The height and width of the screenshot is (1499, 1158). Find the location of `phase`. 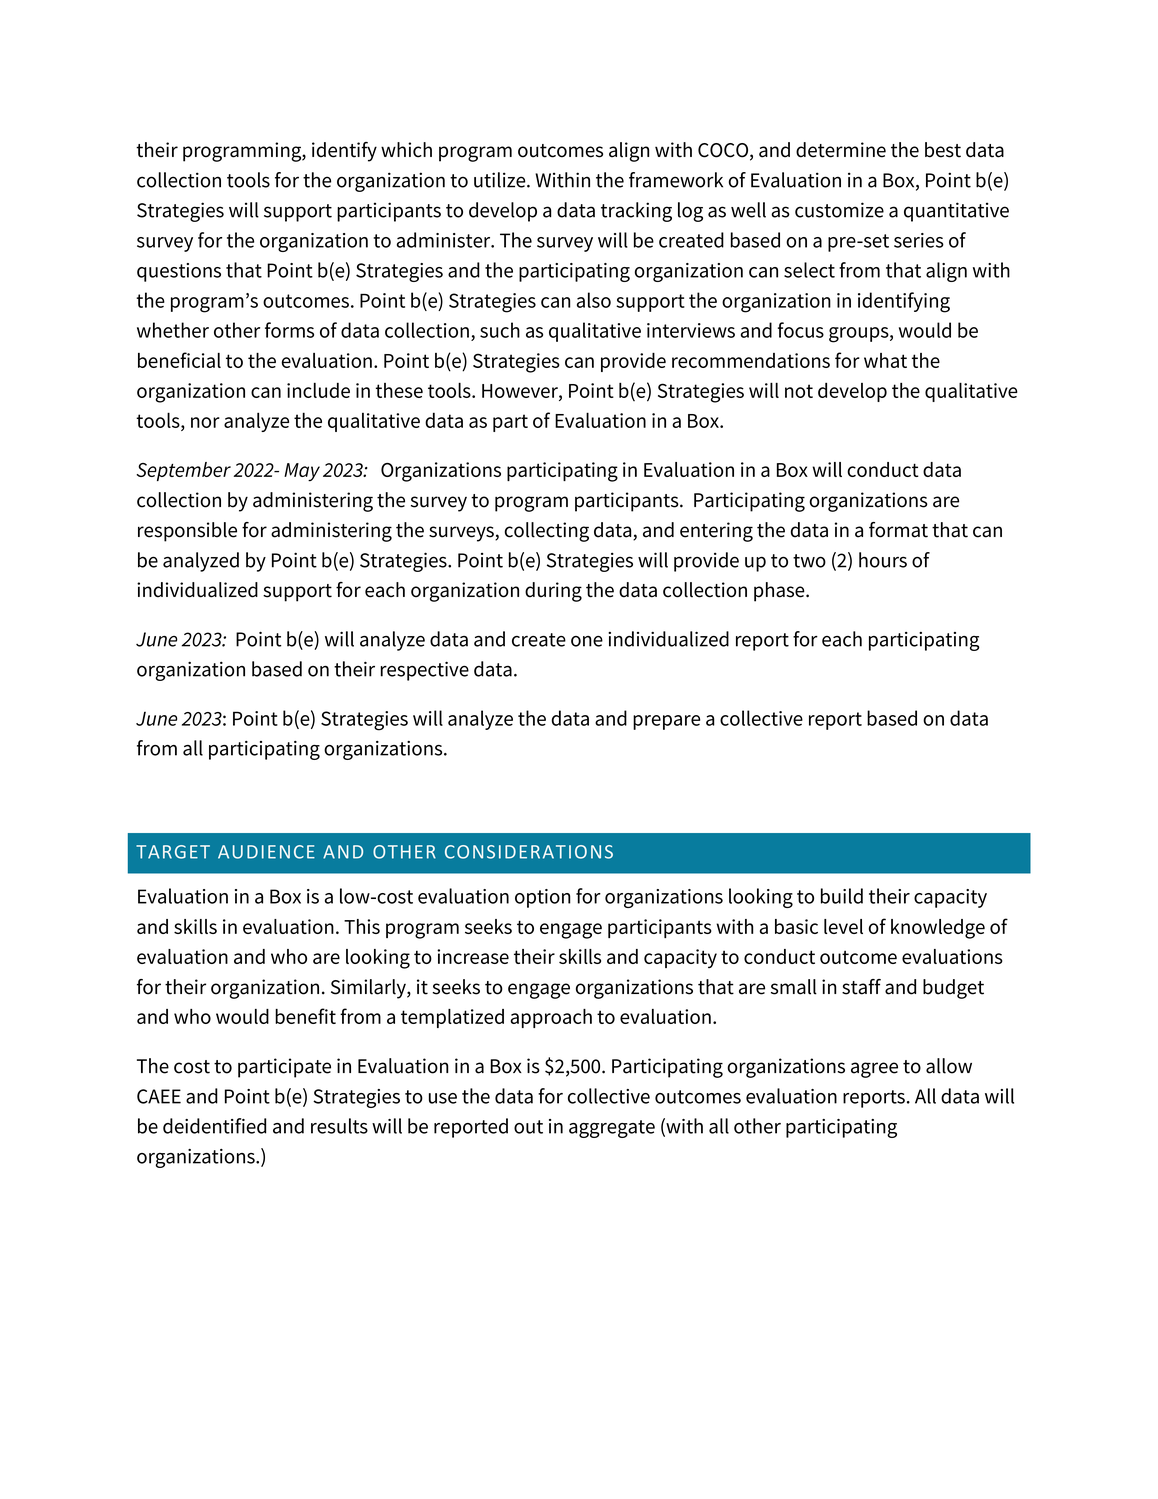

phase is located at coordinates (780, 592).
